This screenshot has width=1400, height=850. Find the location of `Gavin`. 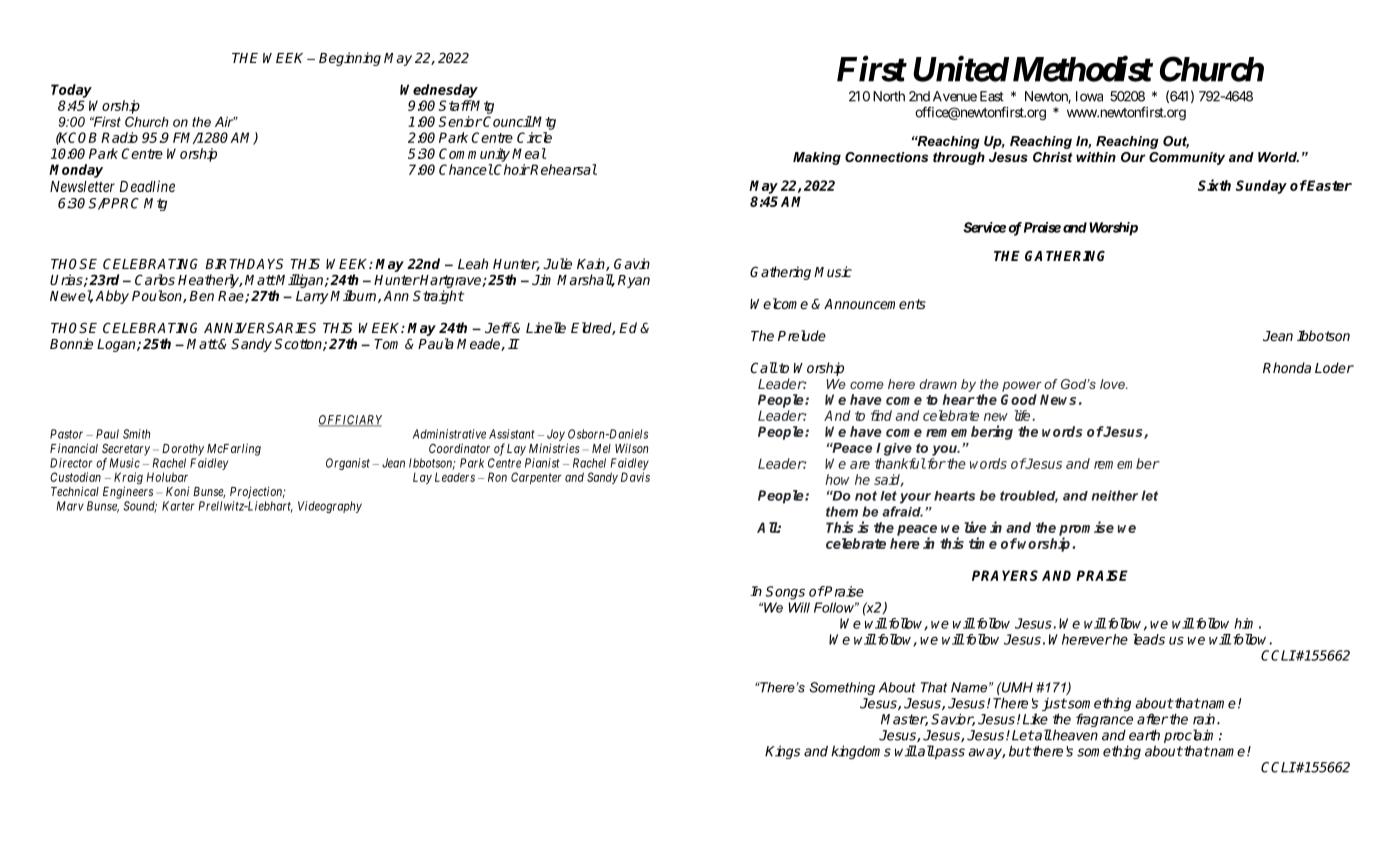

Gavin is located at coordinates (632, 263).
